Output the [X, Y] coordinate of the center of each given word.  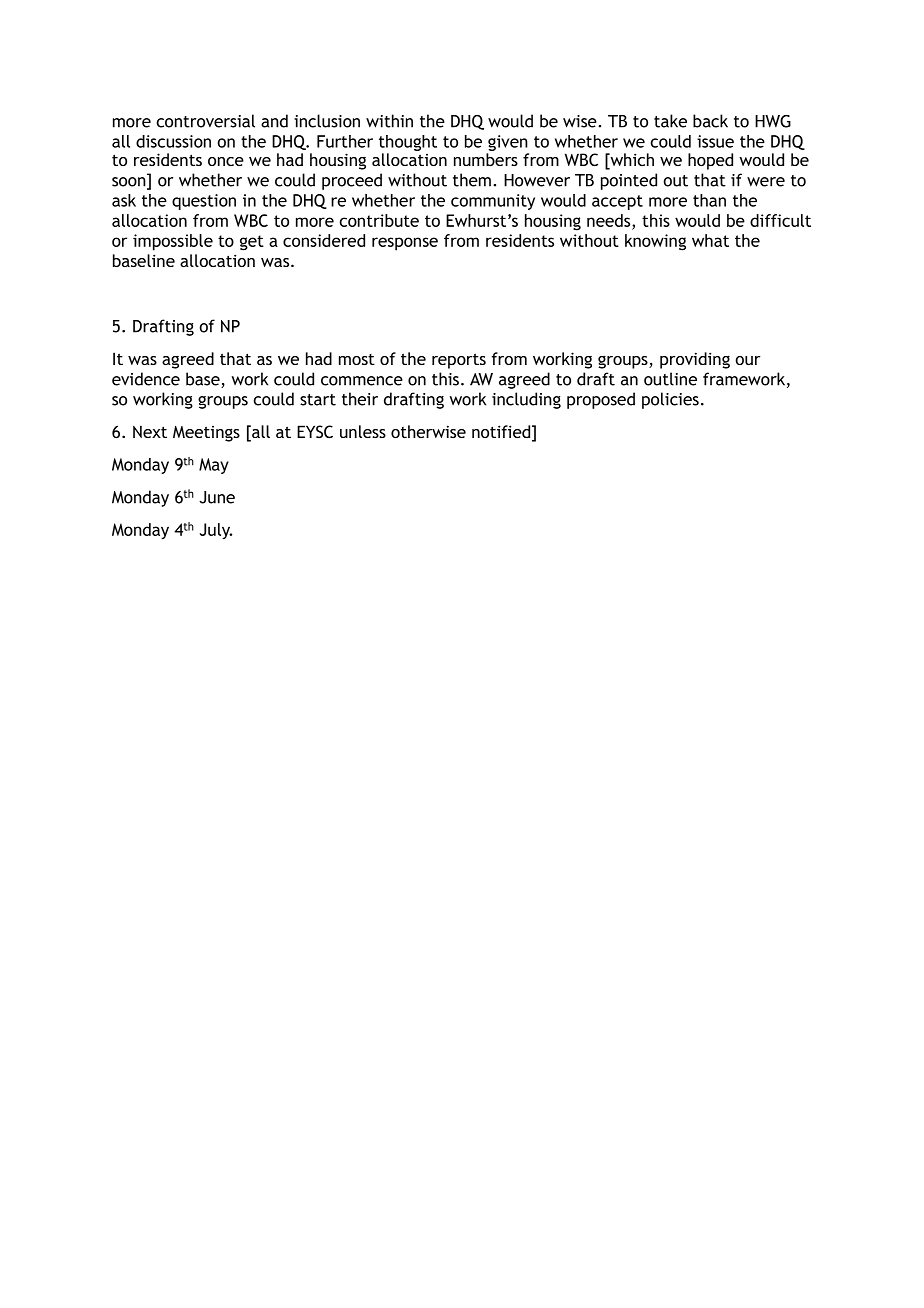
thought [408, 144]
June [217, 497]
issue [715, 141]
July [215, 531]
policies [670, 400]
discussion [173, 141]
